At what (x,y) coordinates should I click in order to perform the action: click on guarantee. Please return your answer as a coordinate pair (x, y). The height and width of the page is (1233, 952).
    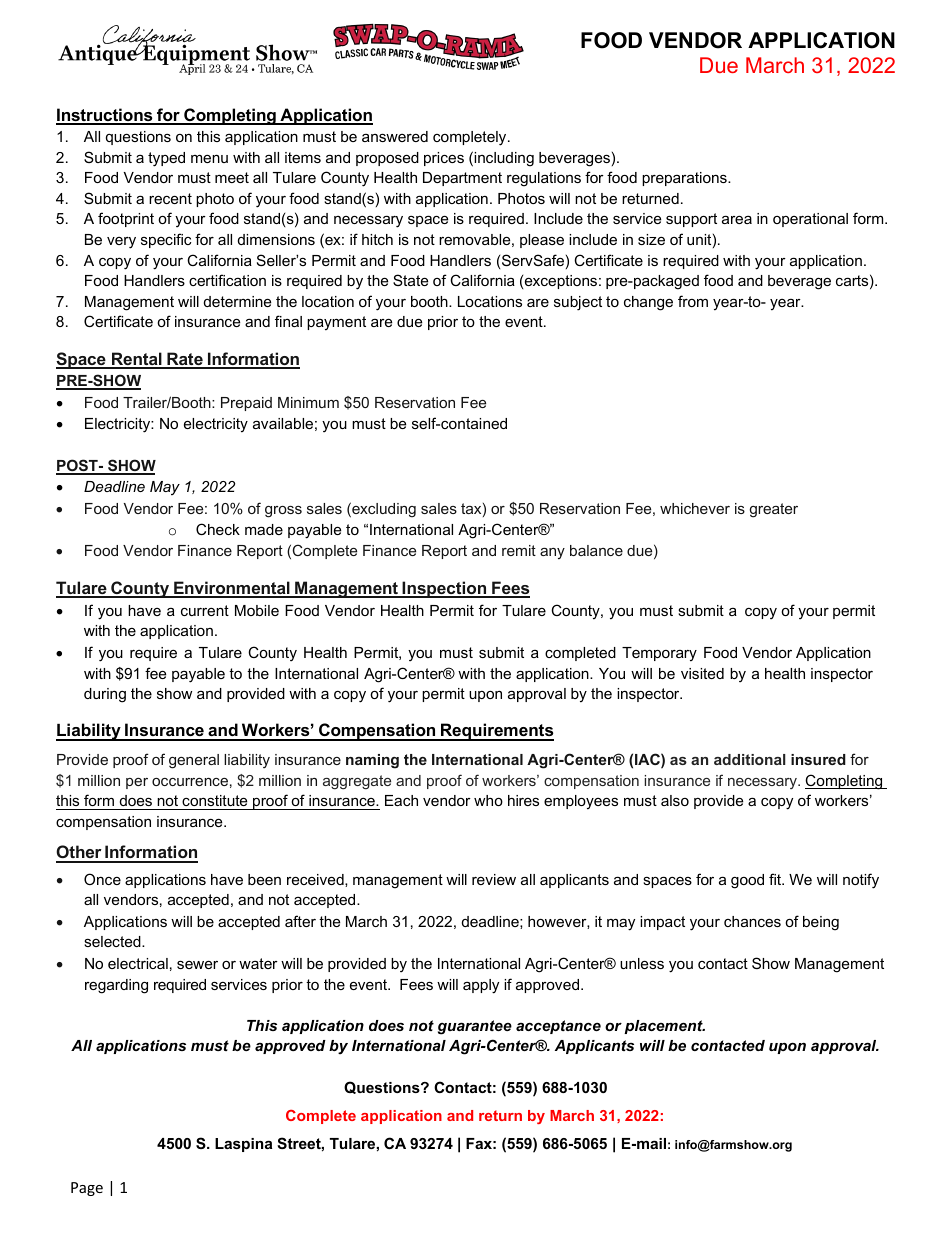
    Looking at the image, I should click on (475, 1027).
